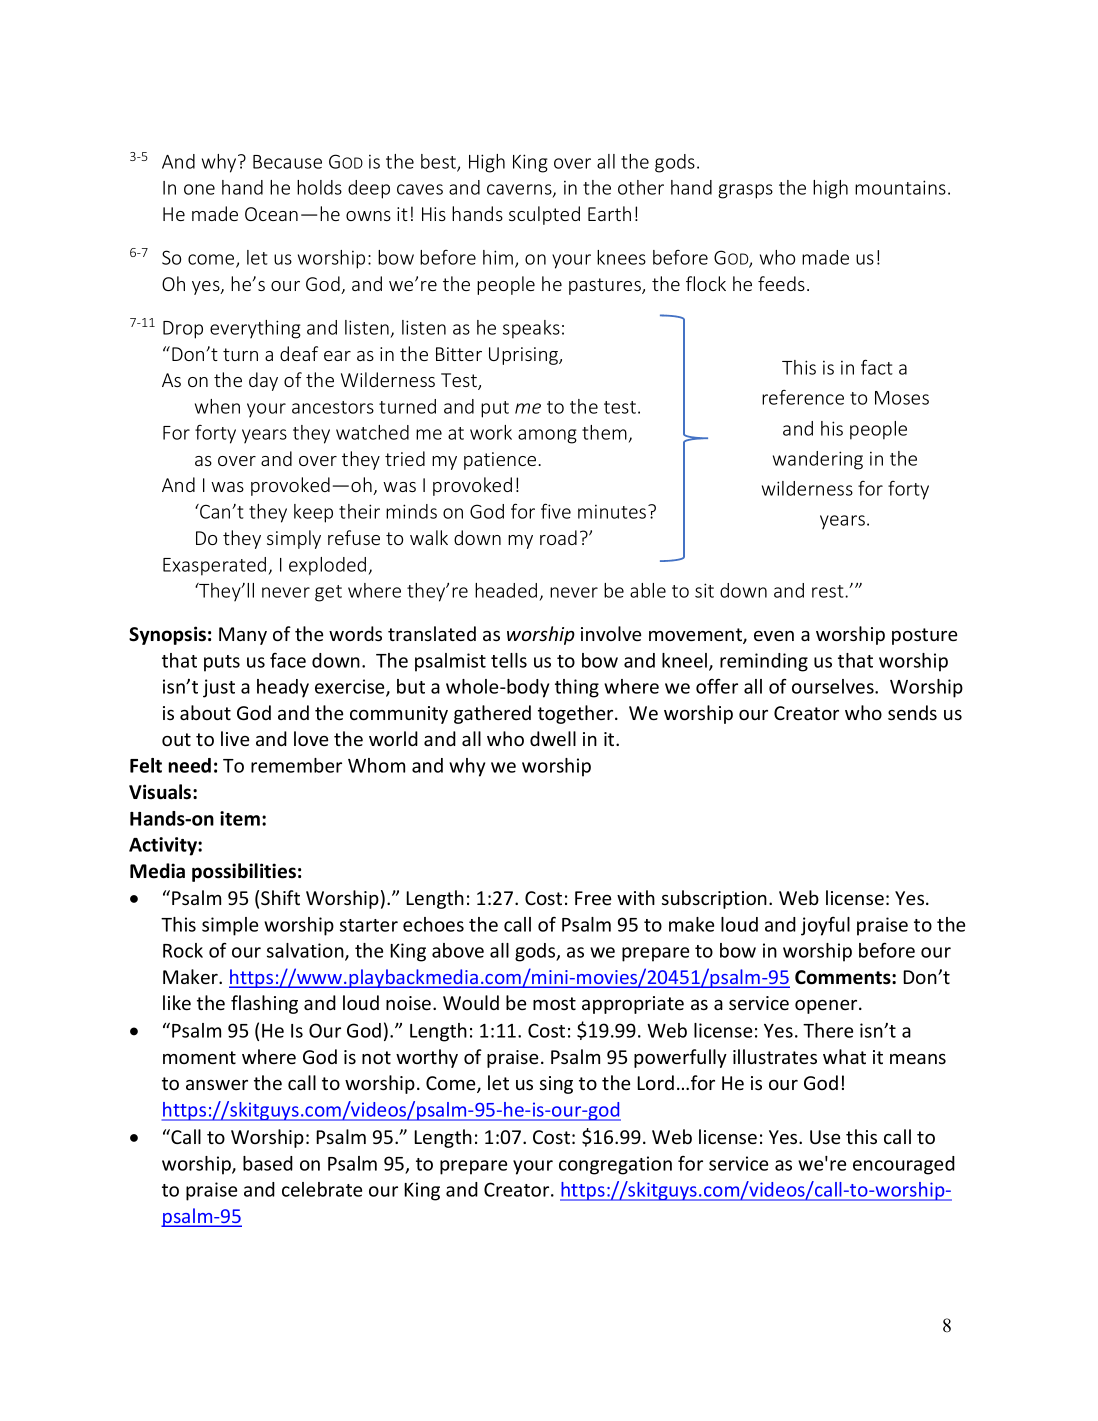 The image size is (1098, 1421). I want to click on puts, so click(222, 663).
